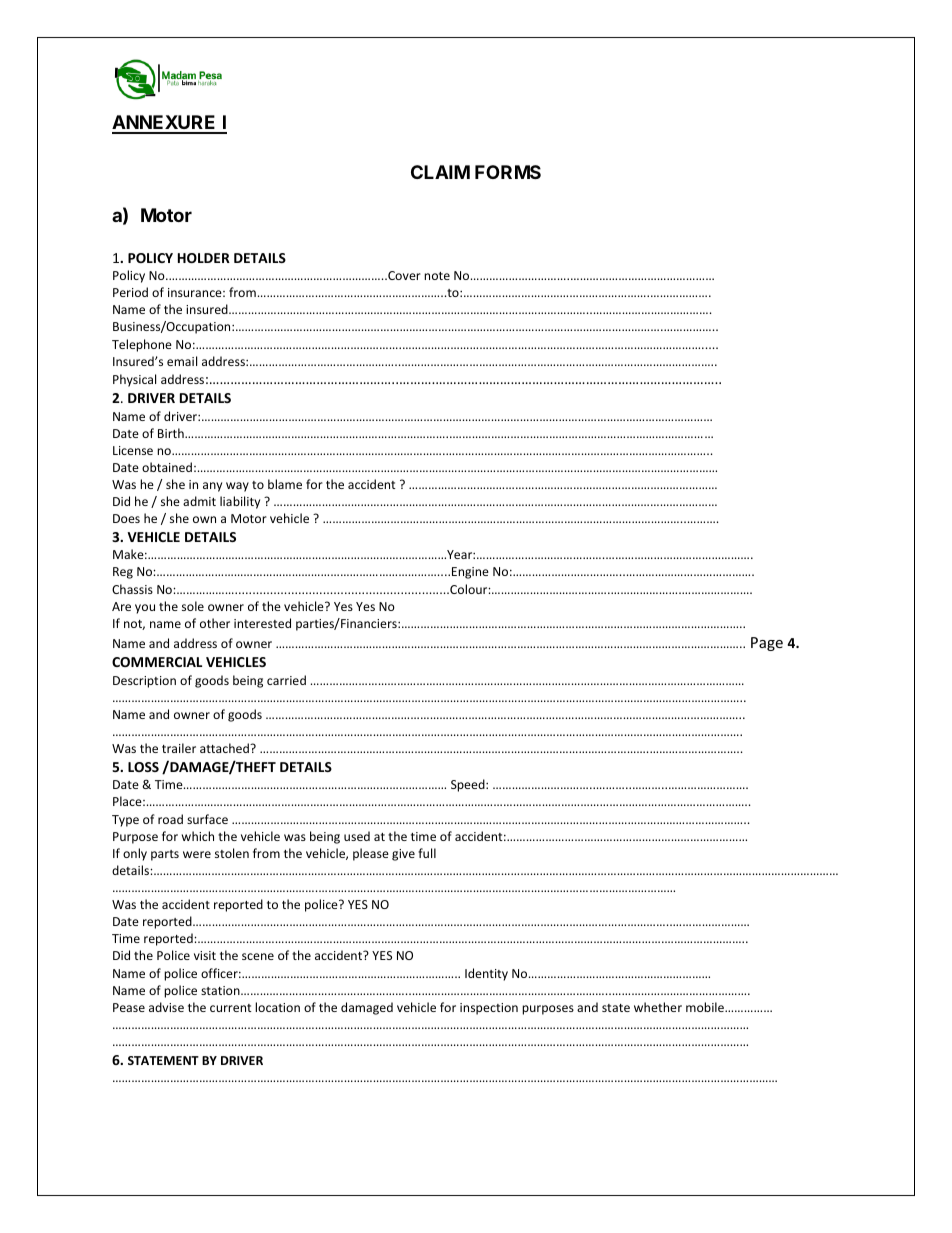 This document has height=1233, width=952. Describe the element at coordinates (221, 990) in the document. I see `station` at that location.
